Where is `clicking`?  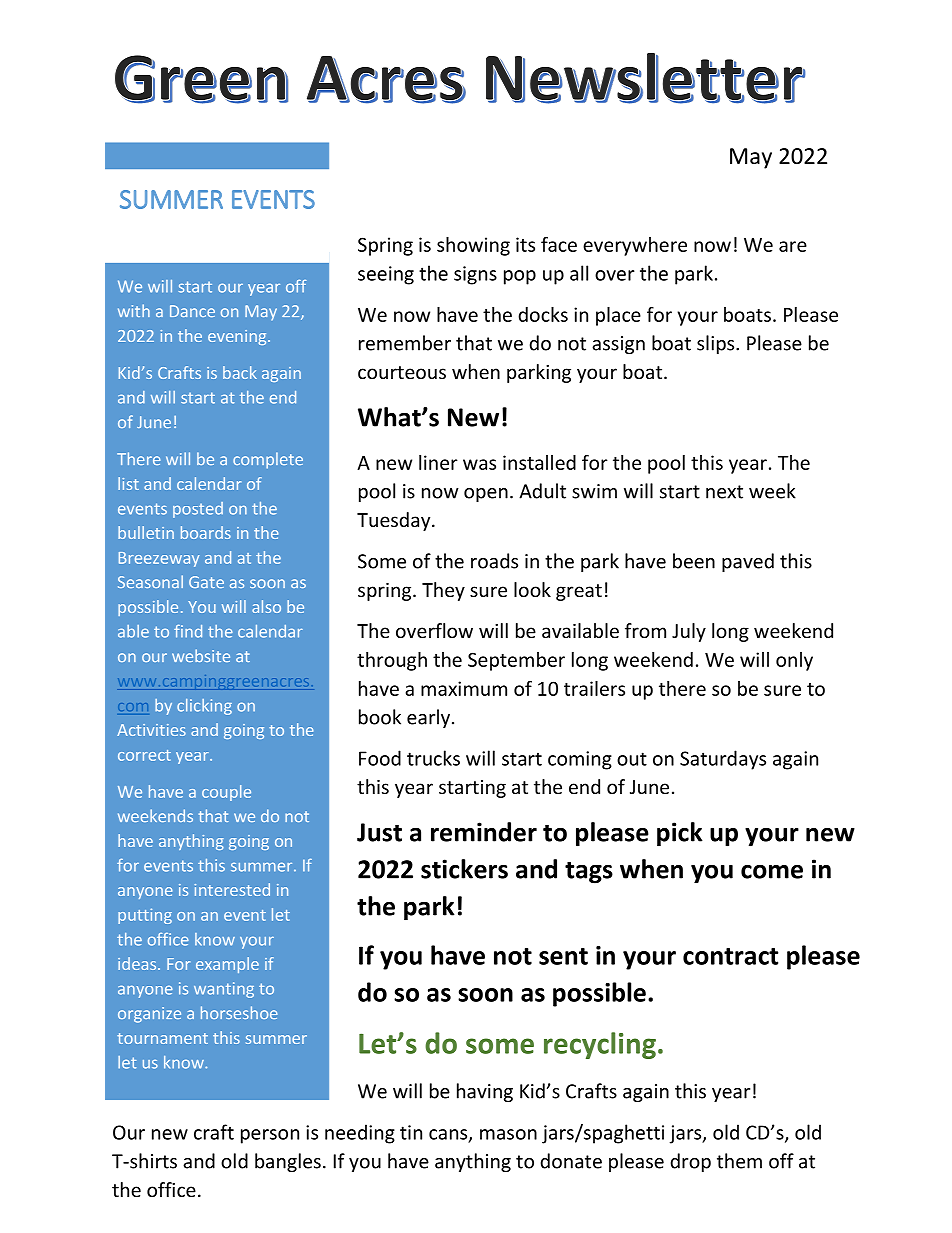 clicking is located at coordinates (204, 707).
